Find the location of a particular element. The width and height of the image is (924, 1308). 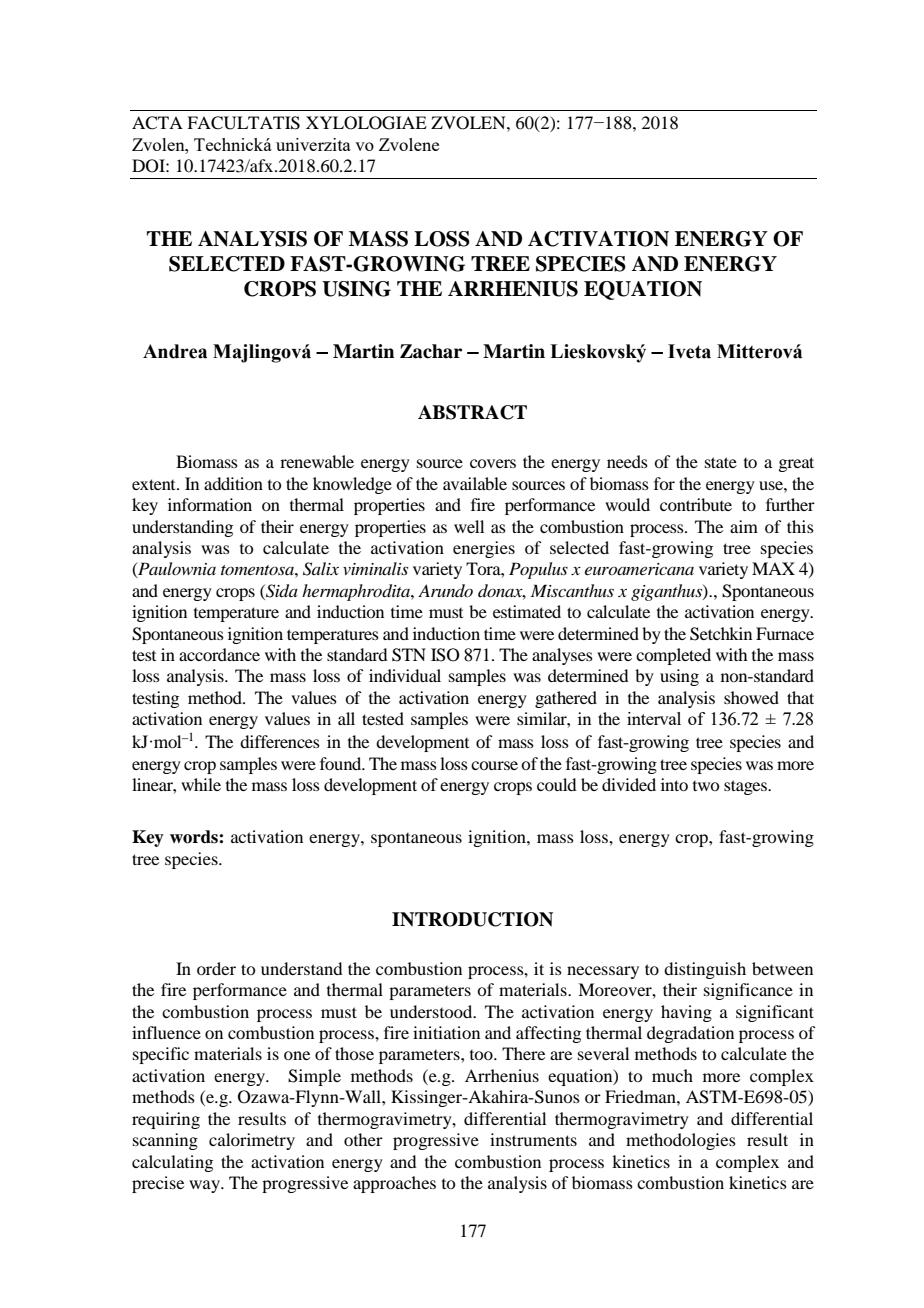

ACTA is located at coordinates (157, 123).
